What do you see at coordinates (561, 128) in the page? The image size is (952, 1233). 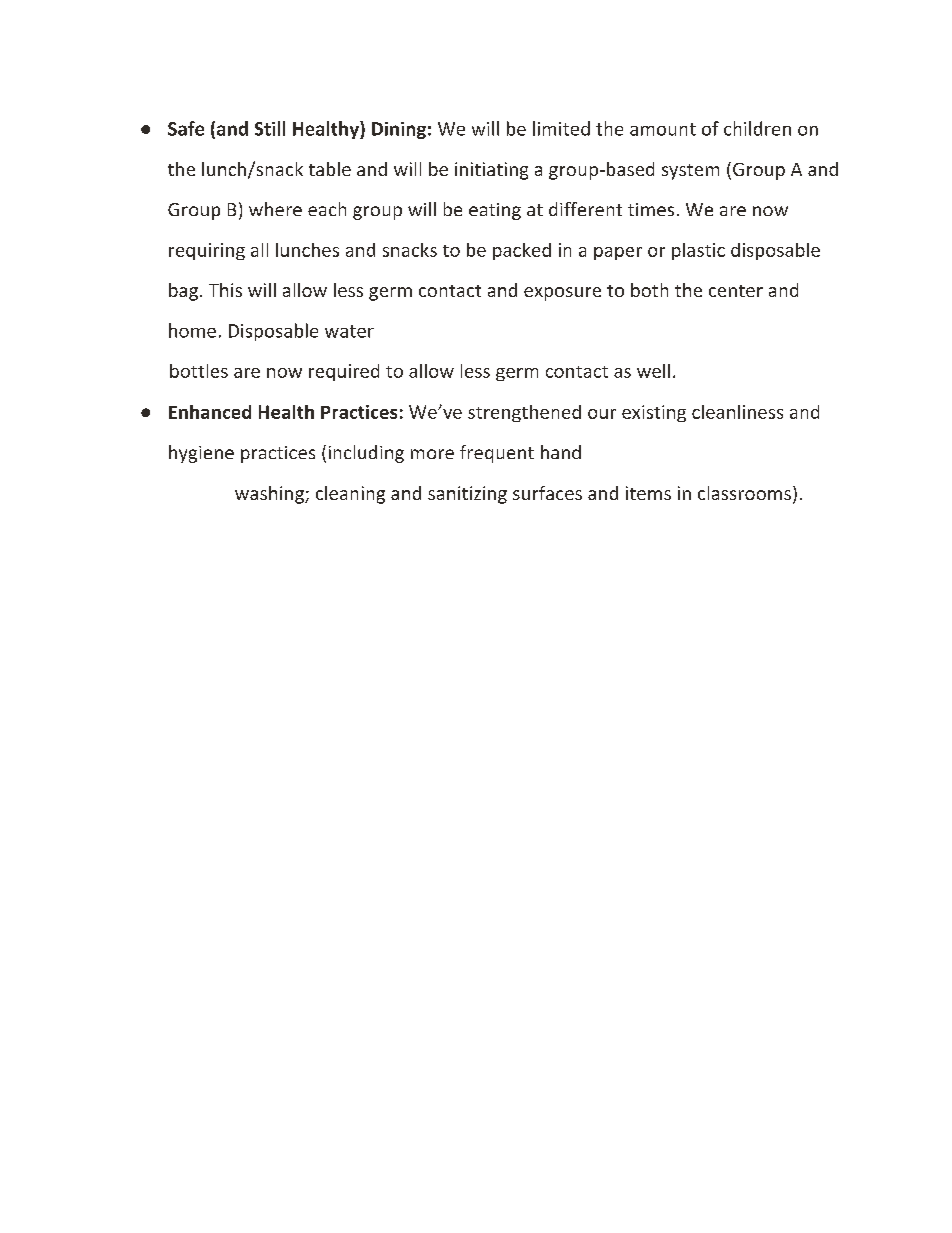 I see `limited` at bounding box center [561, 128].
